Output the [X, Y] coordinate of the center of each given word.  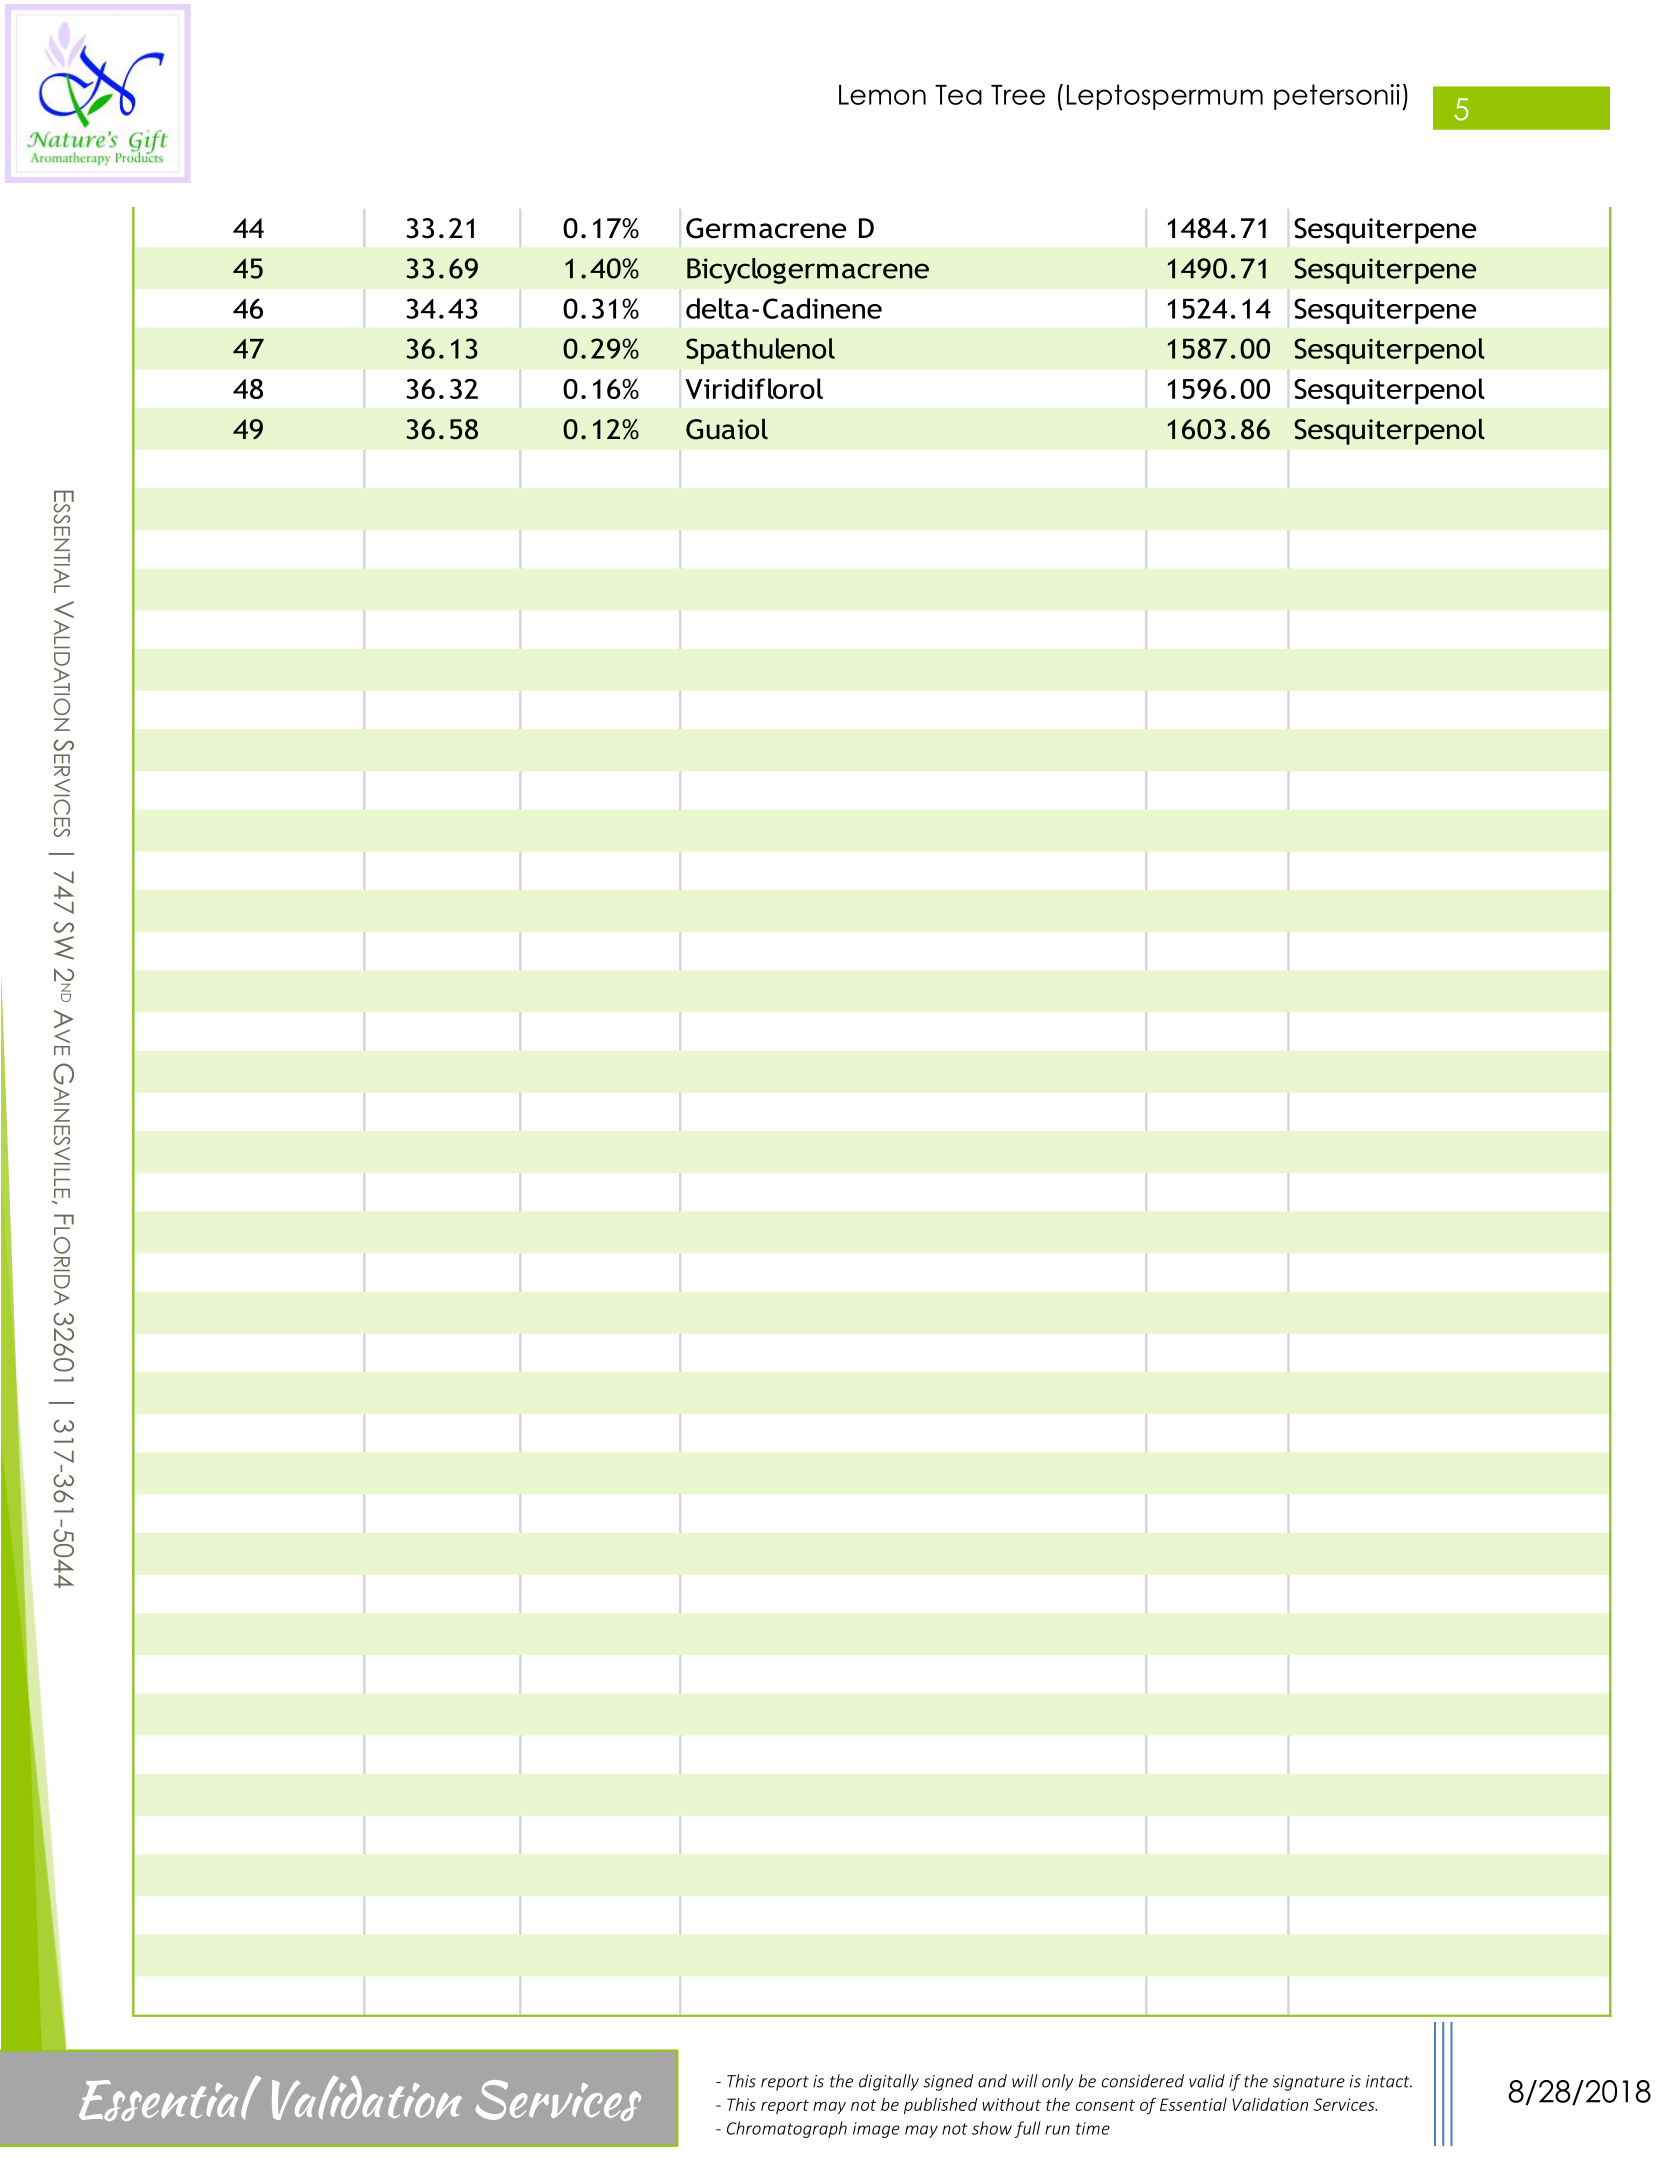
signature [1309, 2083]
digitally [889, 2082]
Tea [958, 95]
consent [1105, 2105]
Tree [1018, 95]
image [876, 2130]
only [1057, 2082]
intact [1389, 2081]
